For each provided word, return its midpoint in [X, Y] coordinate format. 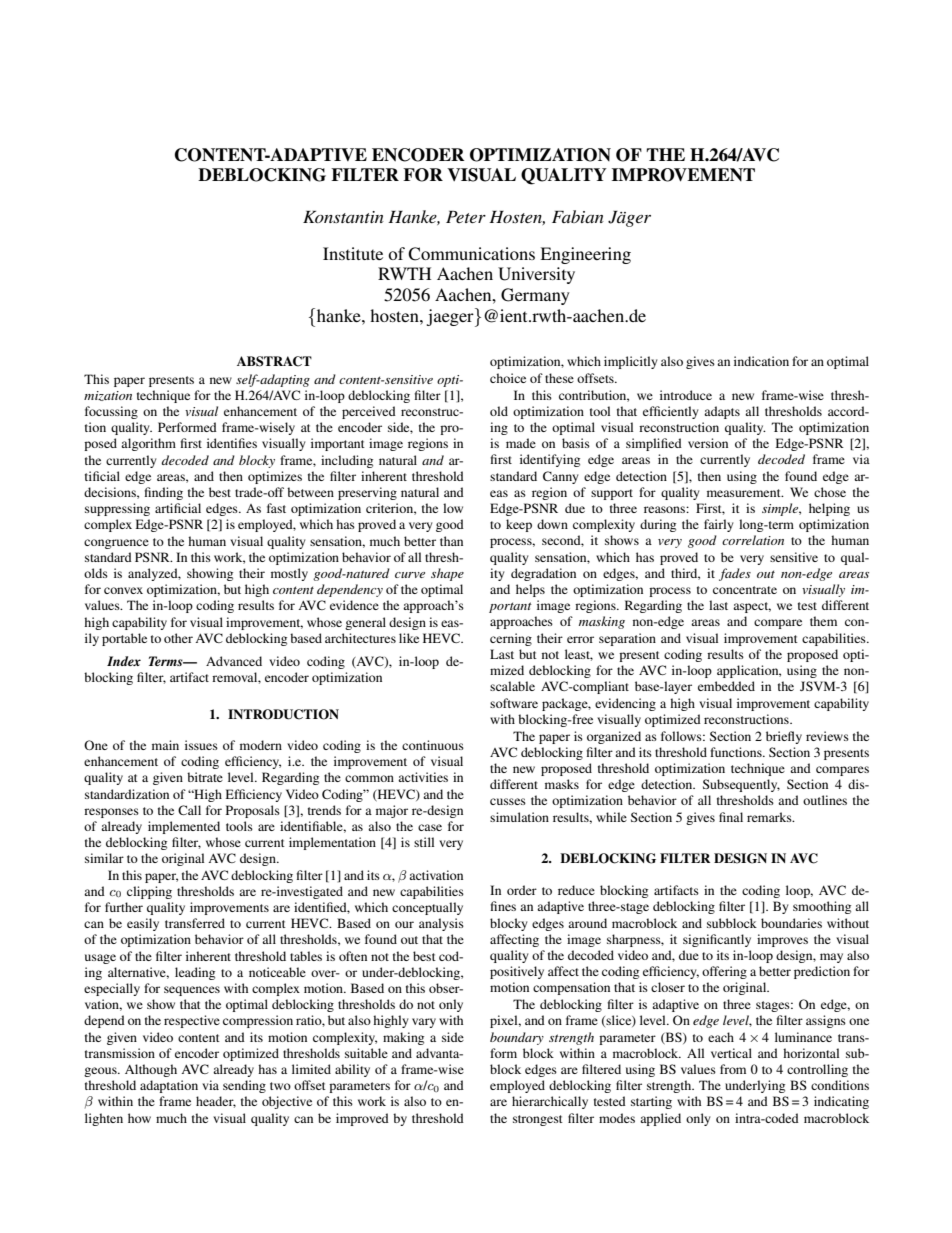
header [216, 1102]
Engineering [585, 255]
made [521, 443]
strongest [538, 1120]
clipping [149, 892]
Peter [466, 217]
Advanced [234, 661]
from [733, 1069]
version [708, 443]
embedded [726, 686]
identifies [232, 443]
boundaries [791, 923]
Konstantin [343, 217]
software [514, 703]
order [522, 890]
